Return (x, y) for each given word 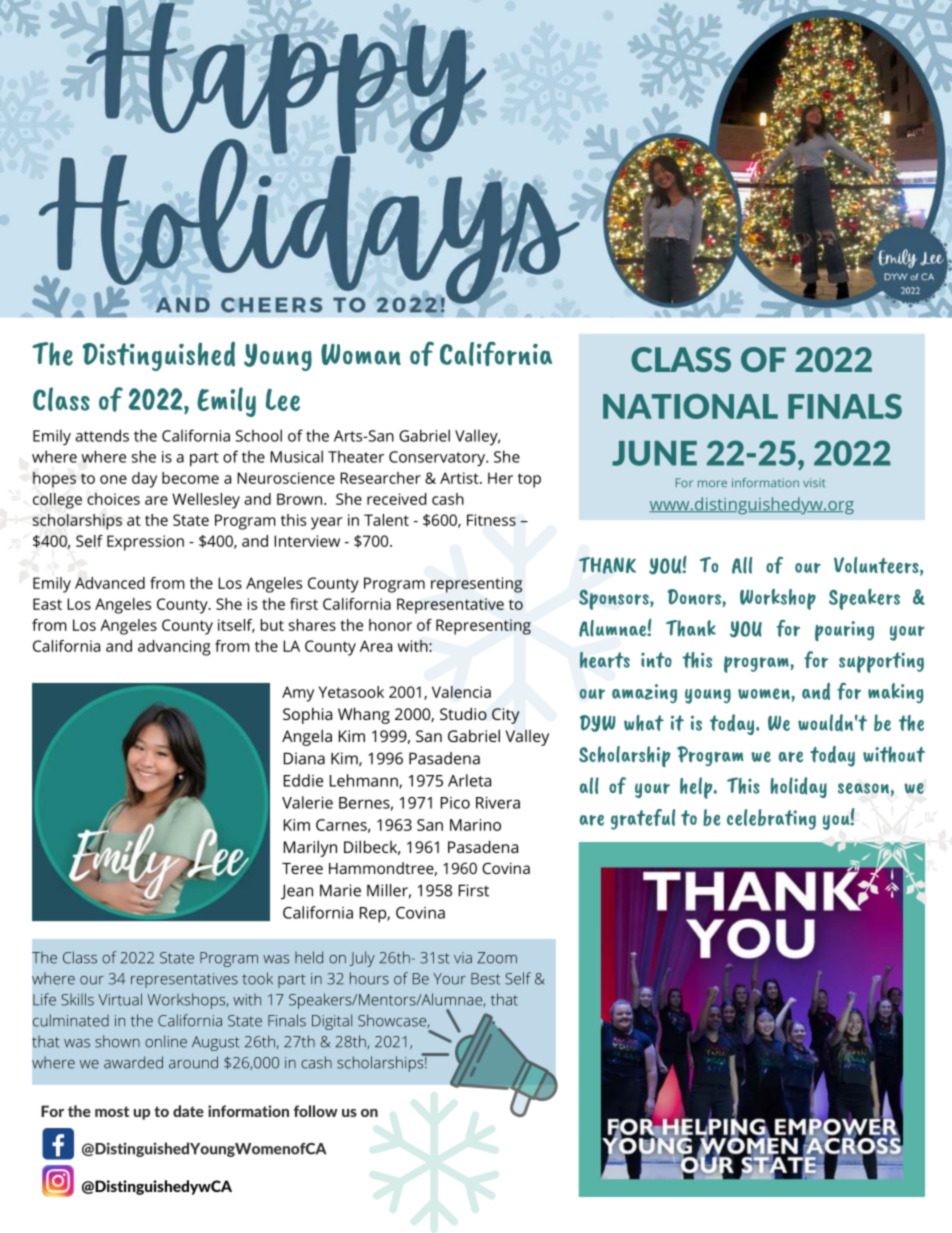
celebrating (771, 819)
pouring (844, 631)
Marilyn (310, 848)
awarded (133, 1062)
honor (390, 625)
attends (102, 435)
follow (316, 1111)
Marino (475, 825)
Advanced (110, 583)
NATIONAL (690, 406)
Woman (361, 354)
